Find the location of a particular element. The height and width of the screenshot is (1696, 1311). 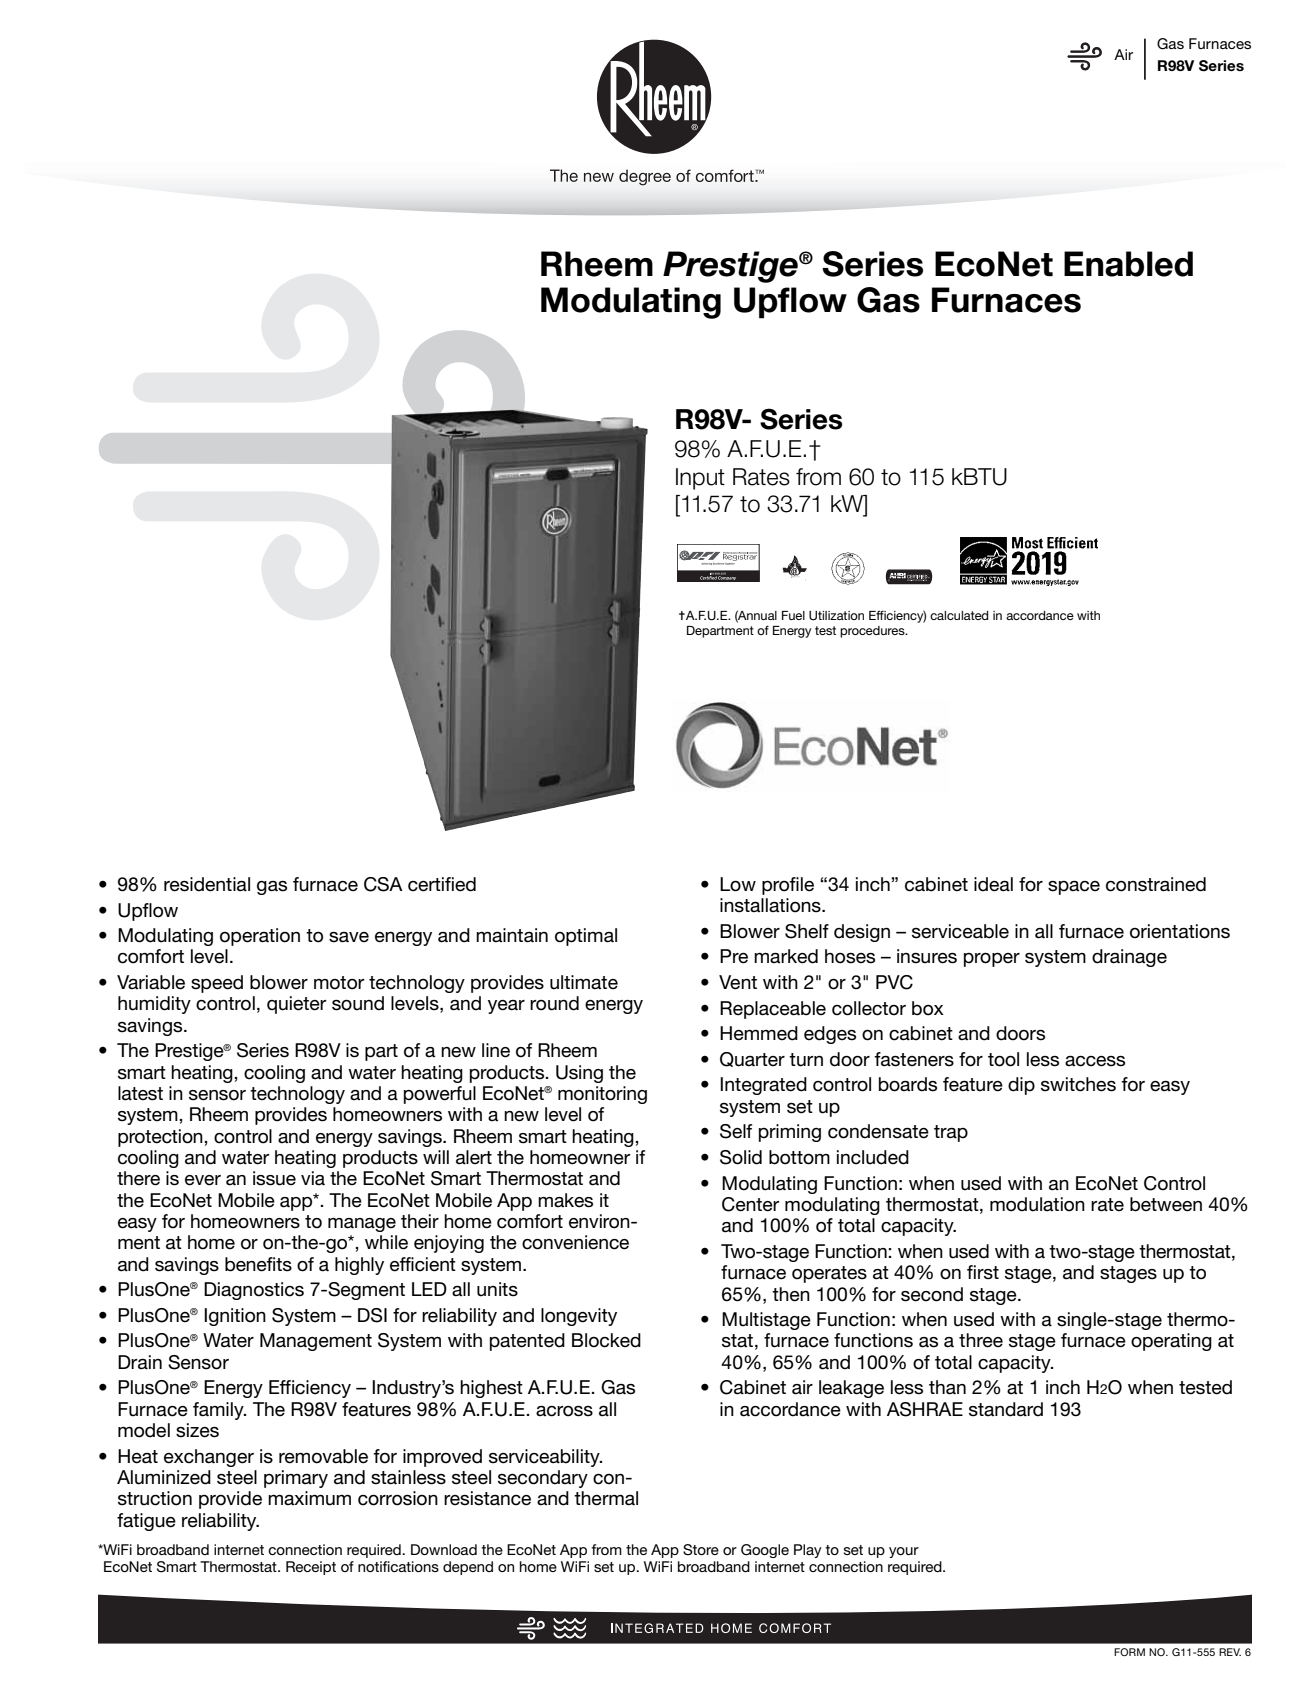

orientations is located at coordinates (1180, 931).
